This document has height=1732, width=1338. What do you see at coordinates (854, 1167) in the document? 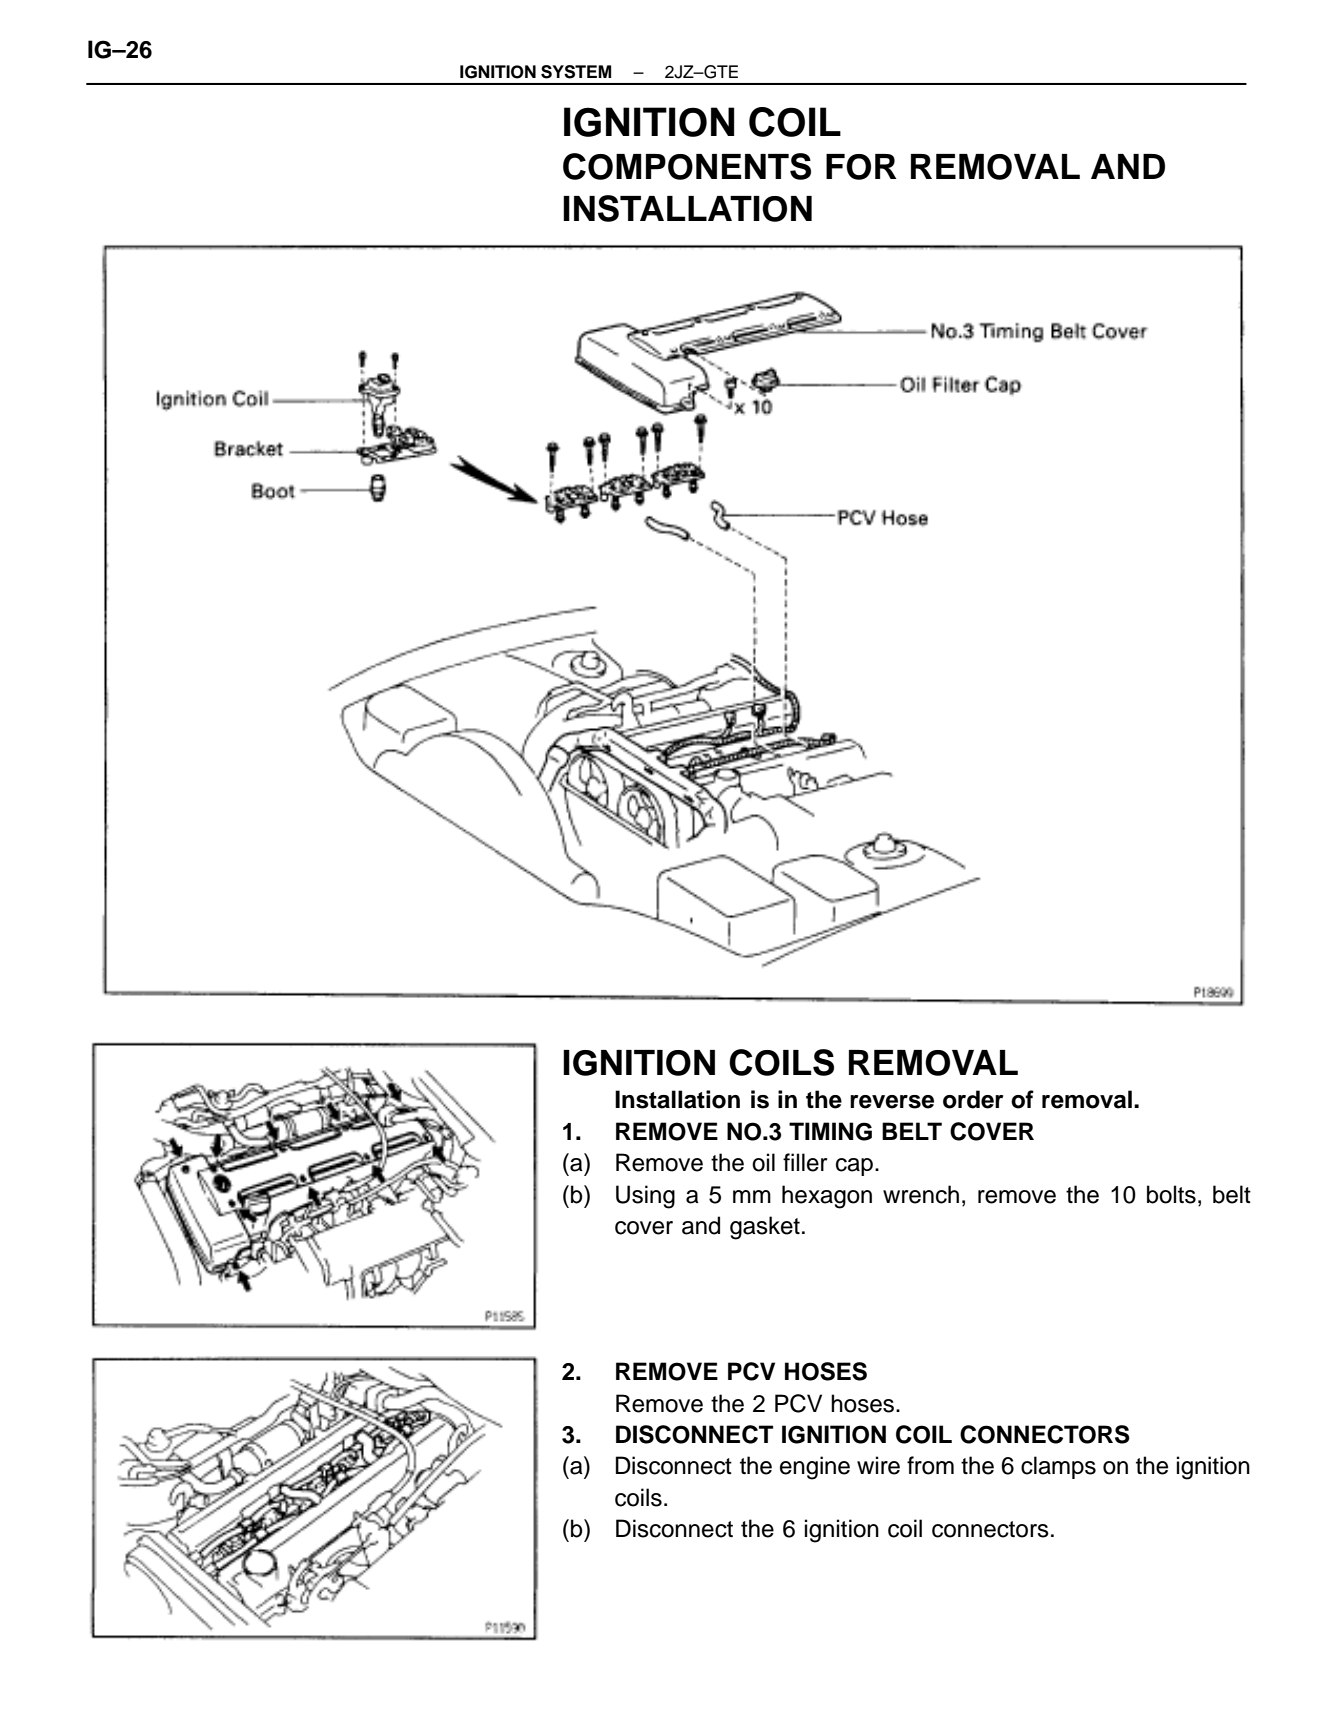
I see `cap` at bounding box center [854, 1167].
